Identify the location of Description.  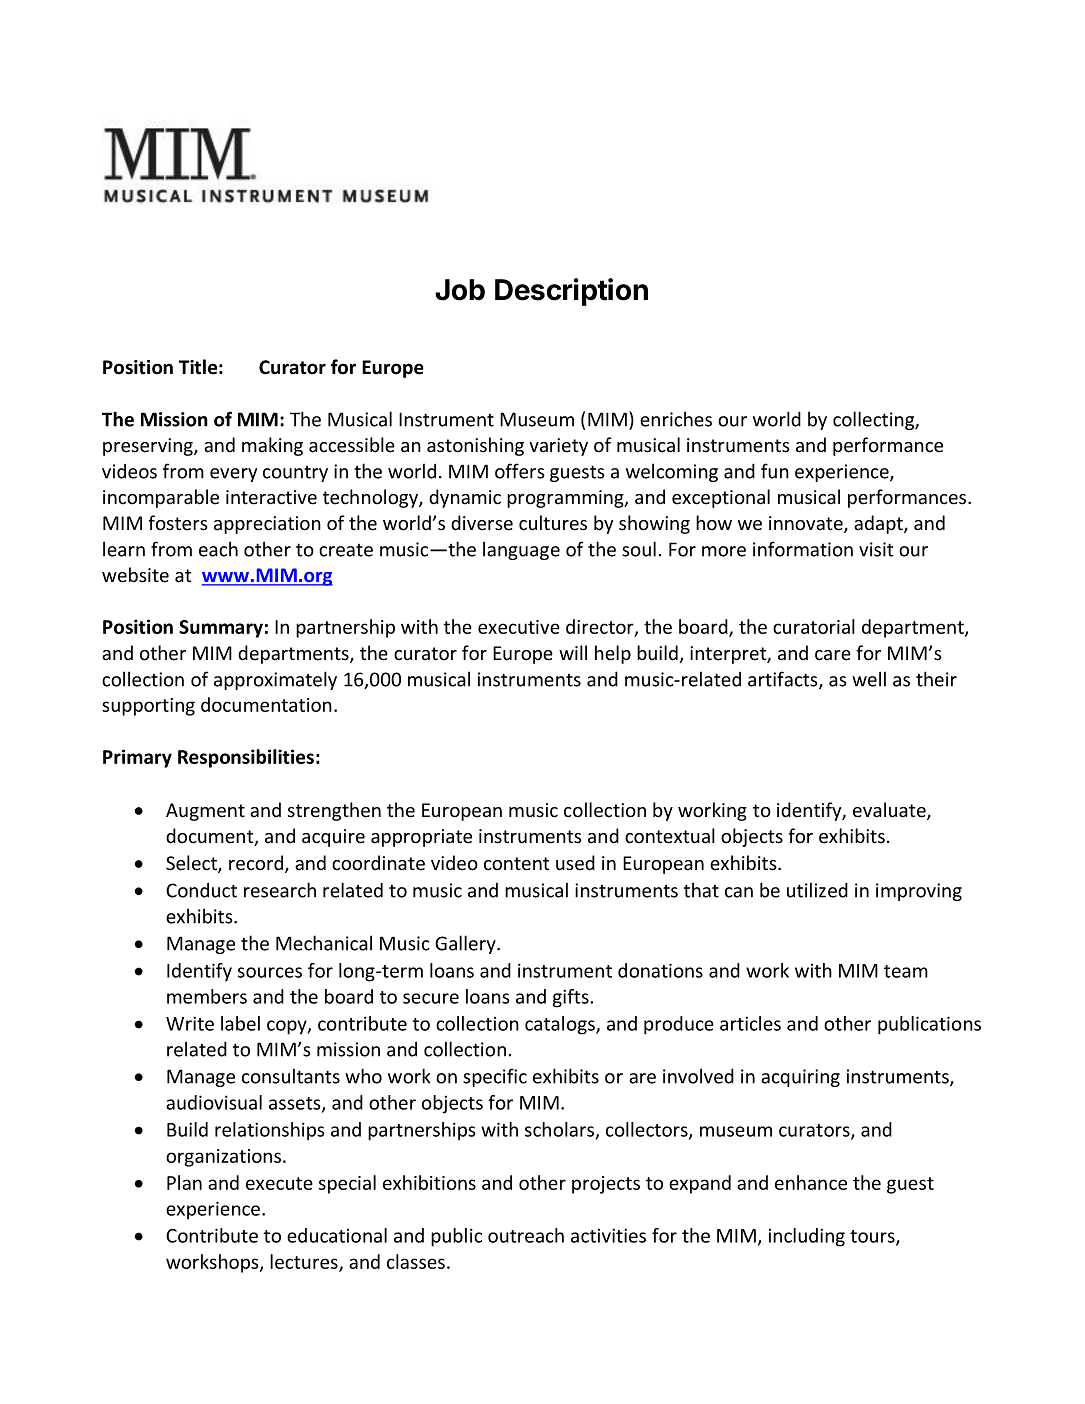
(571, 292).
